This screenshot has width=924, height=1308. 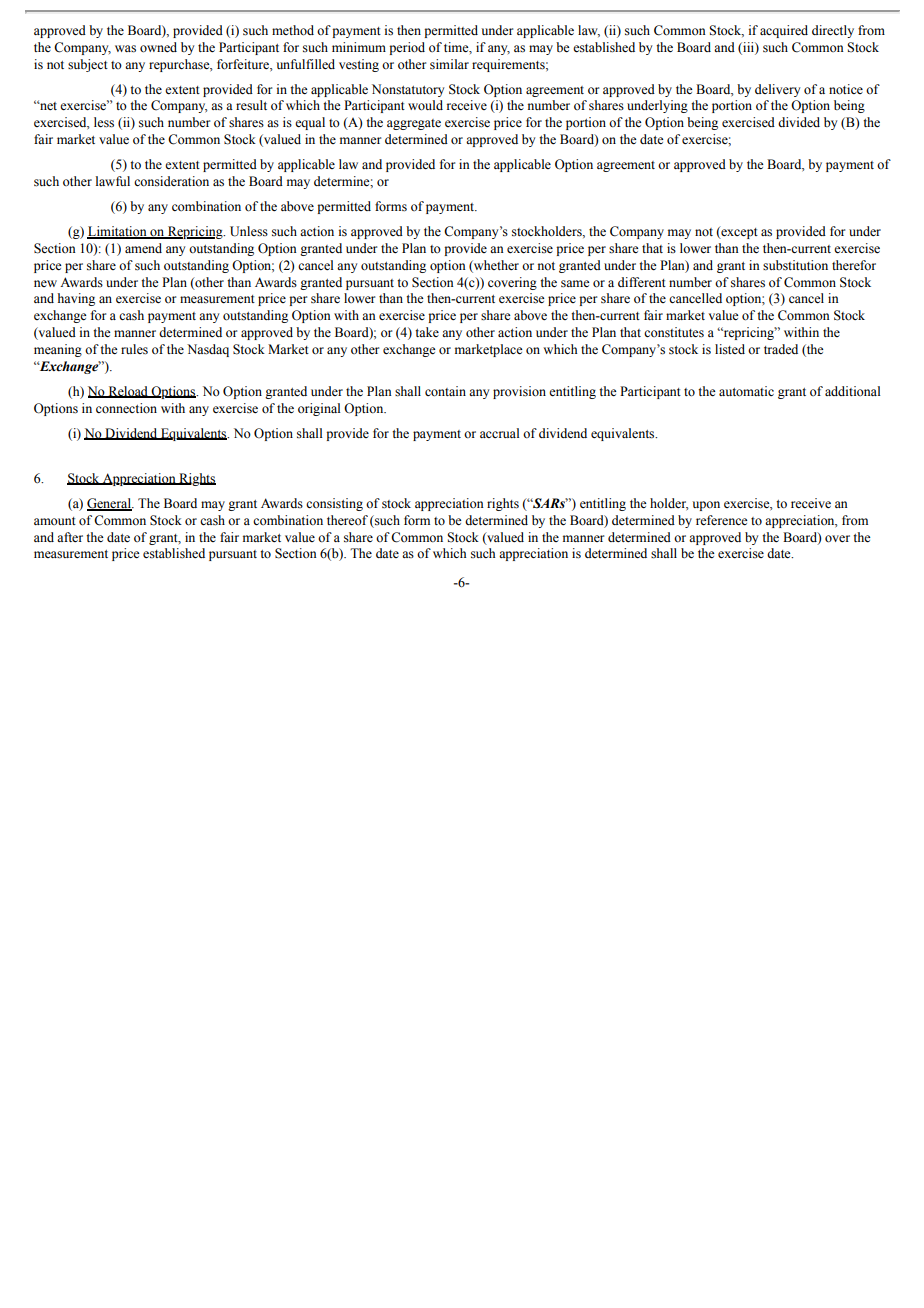 What do you see at coordinates (347, 520) in the screenshot?
I see `thereof` at bounding box center [347, 520].
